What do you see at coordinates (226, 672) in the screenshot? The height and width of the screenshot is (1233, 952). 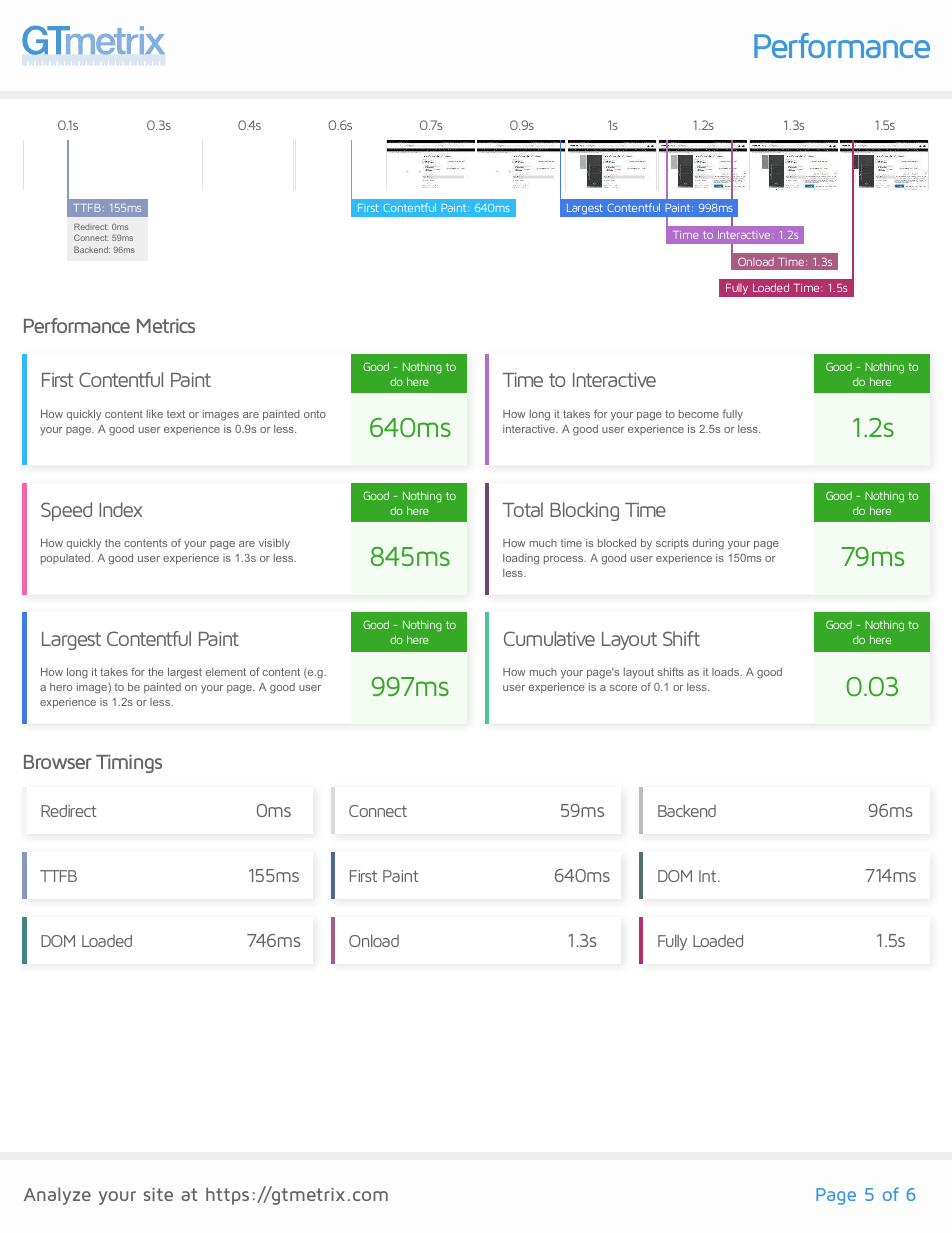 I see `element` at bounding box center [226, 672].
